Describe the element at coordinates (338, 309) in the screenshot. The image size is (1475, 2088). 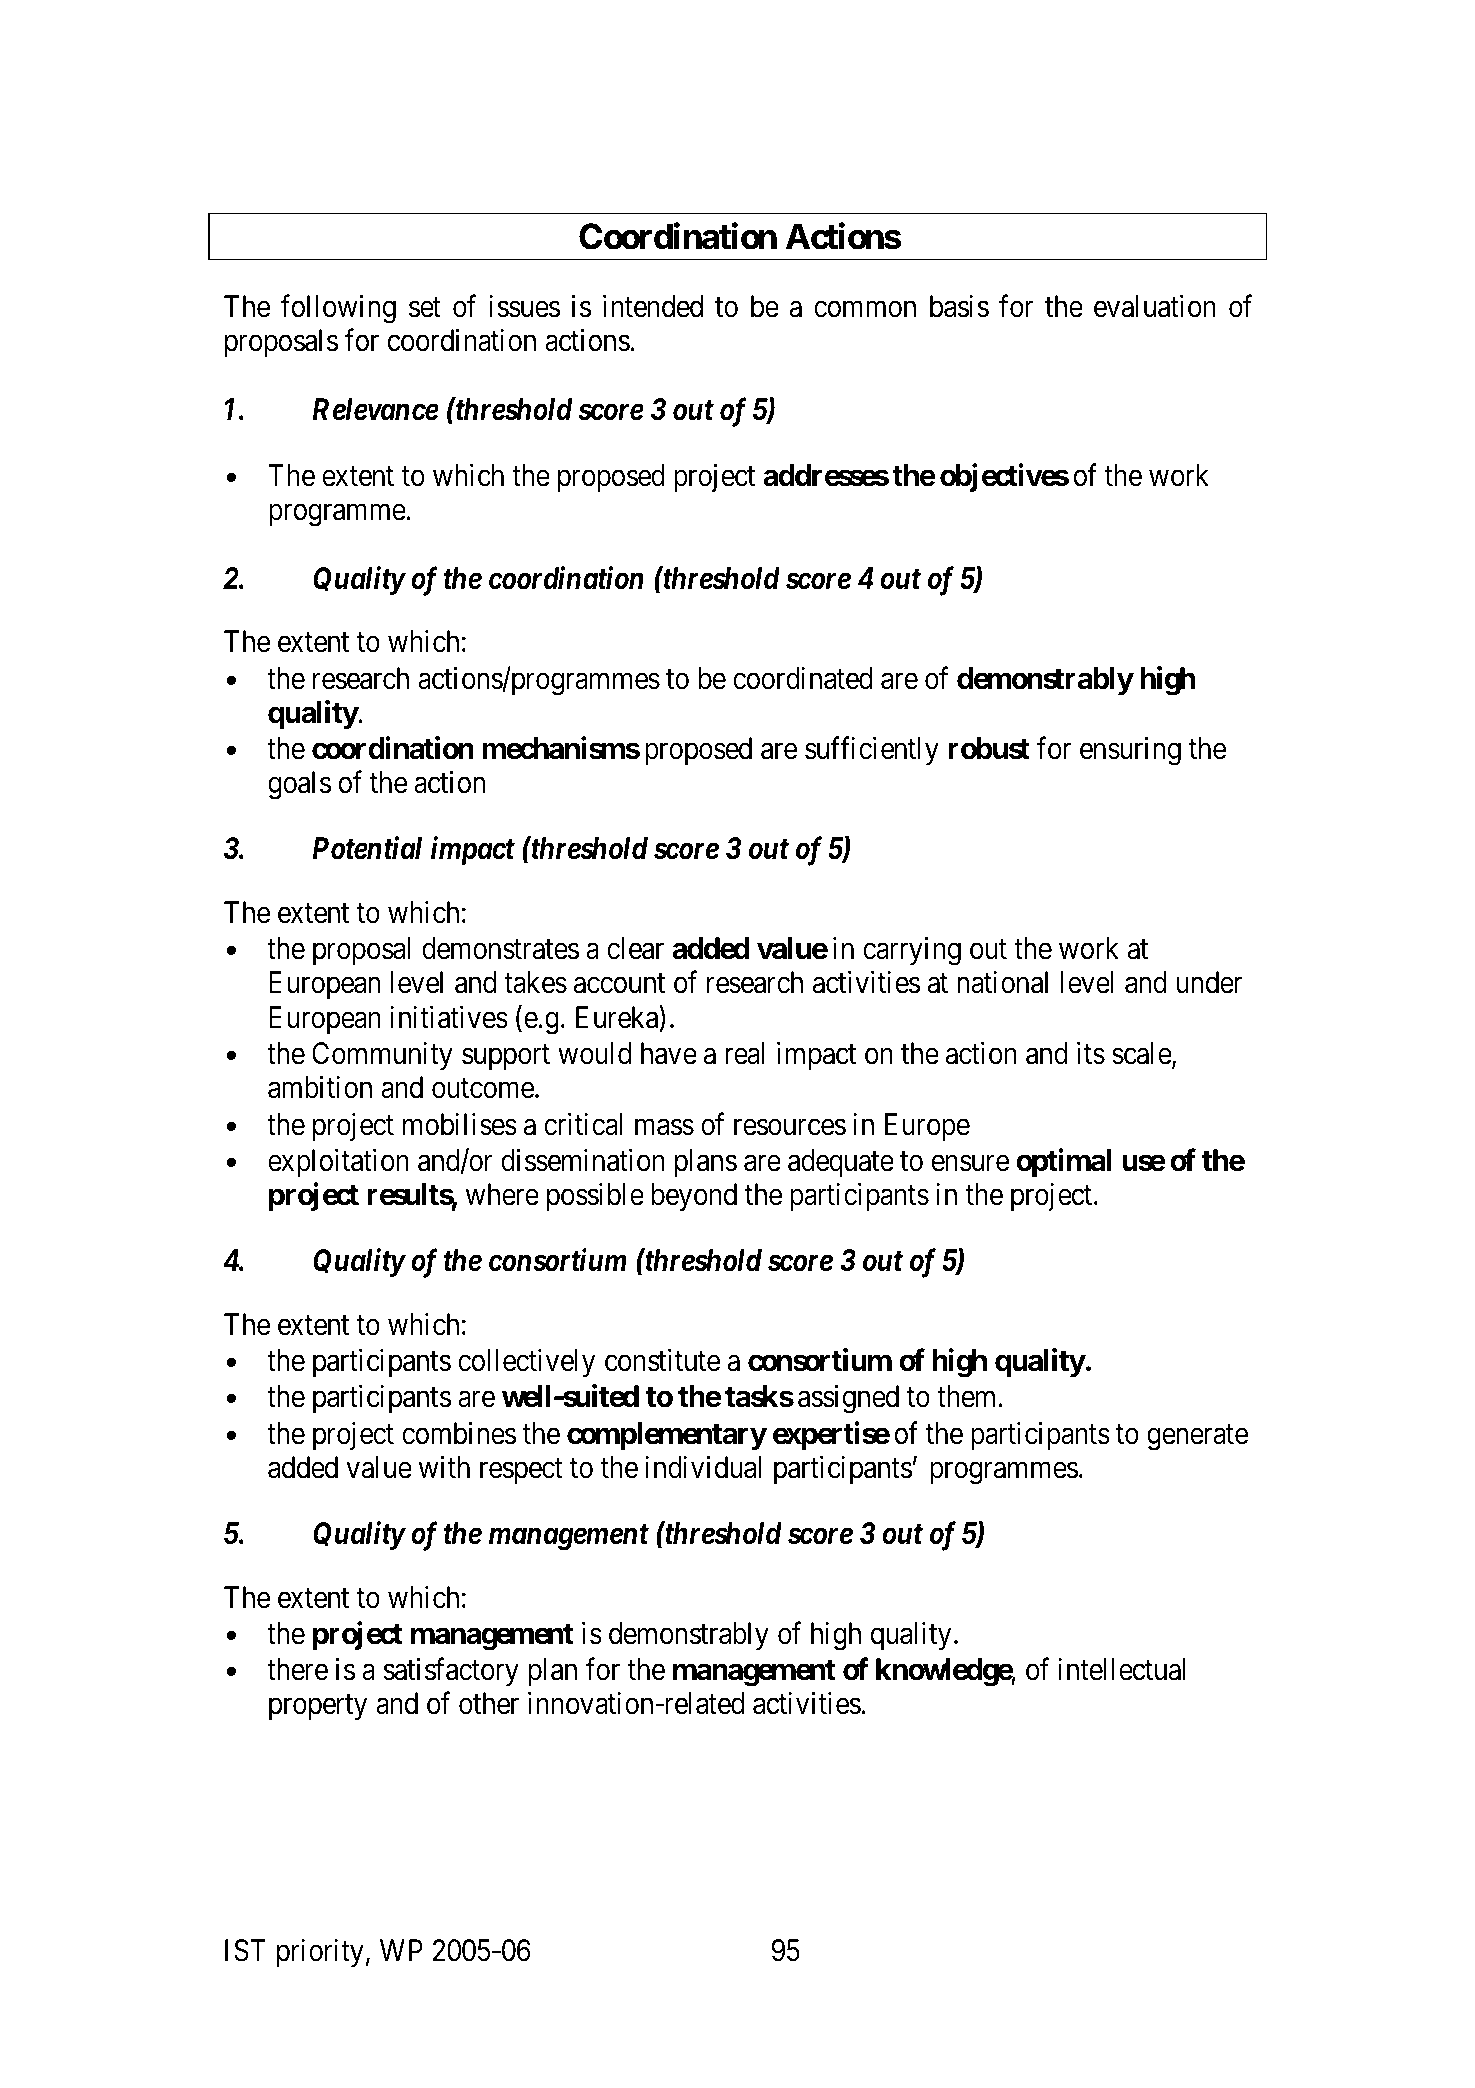
I see `following` at that location.
